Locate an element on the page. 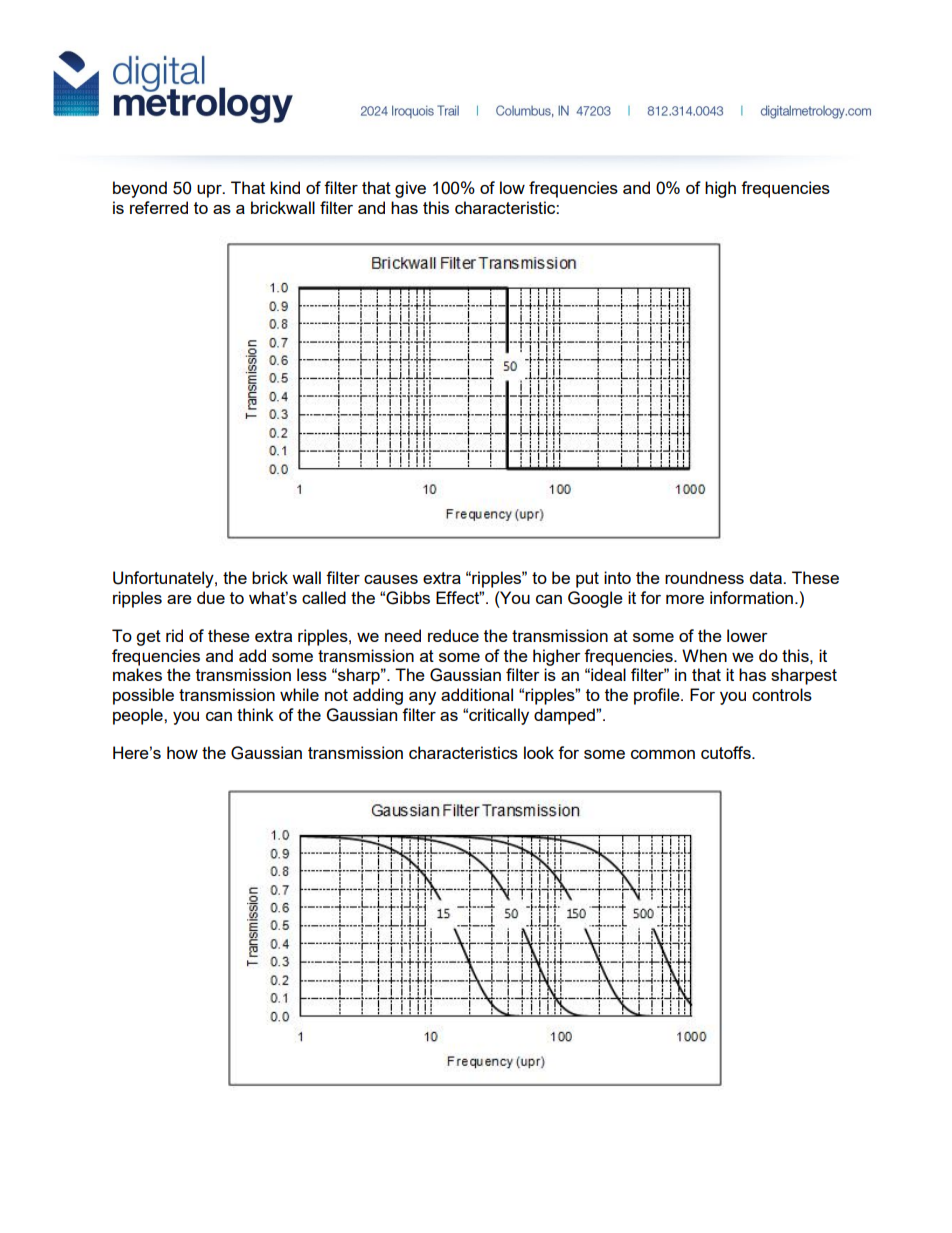 The image size is (952, 1233). due is located at coordinates (211, 597).
